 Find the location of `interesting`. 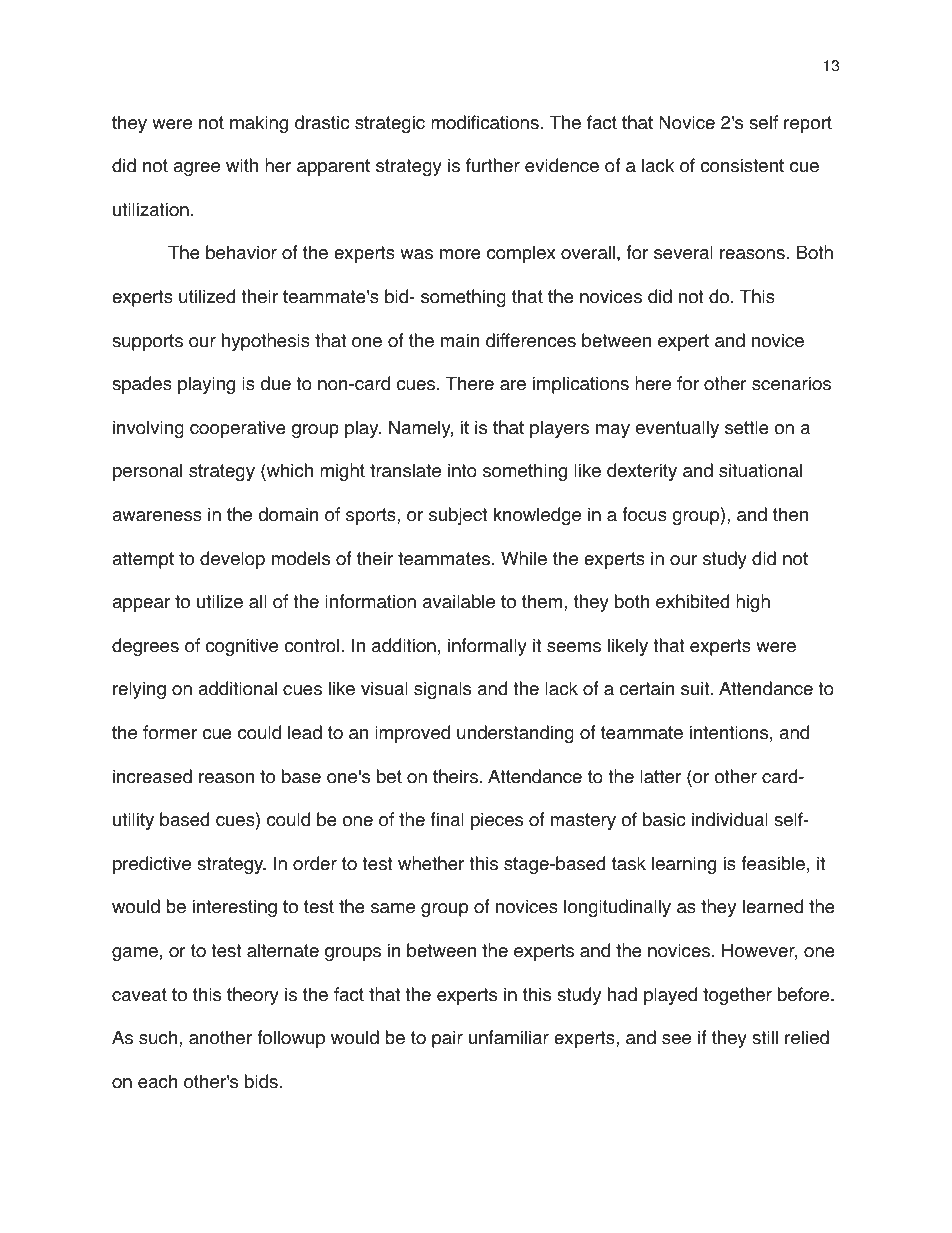

interesting is located at coordinates (235, 908).
